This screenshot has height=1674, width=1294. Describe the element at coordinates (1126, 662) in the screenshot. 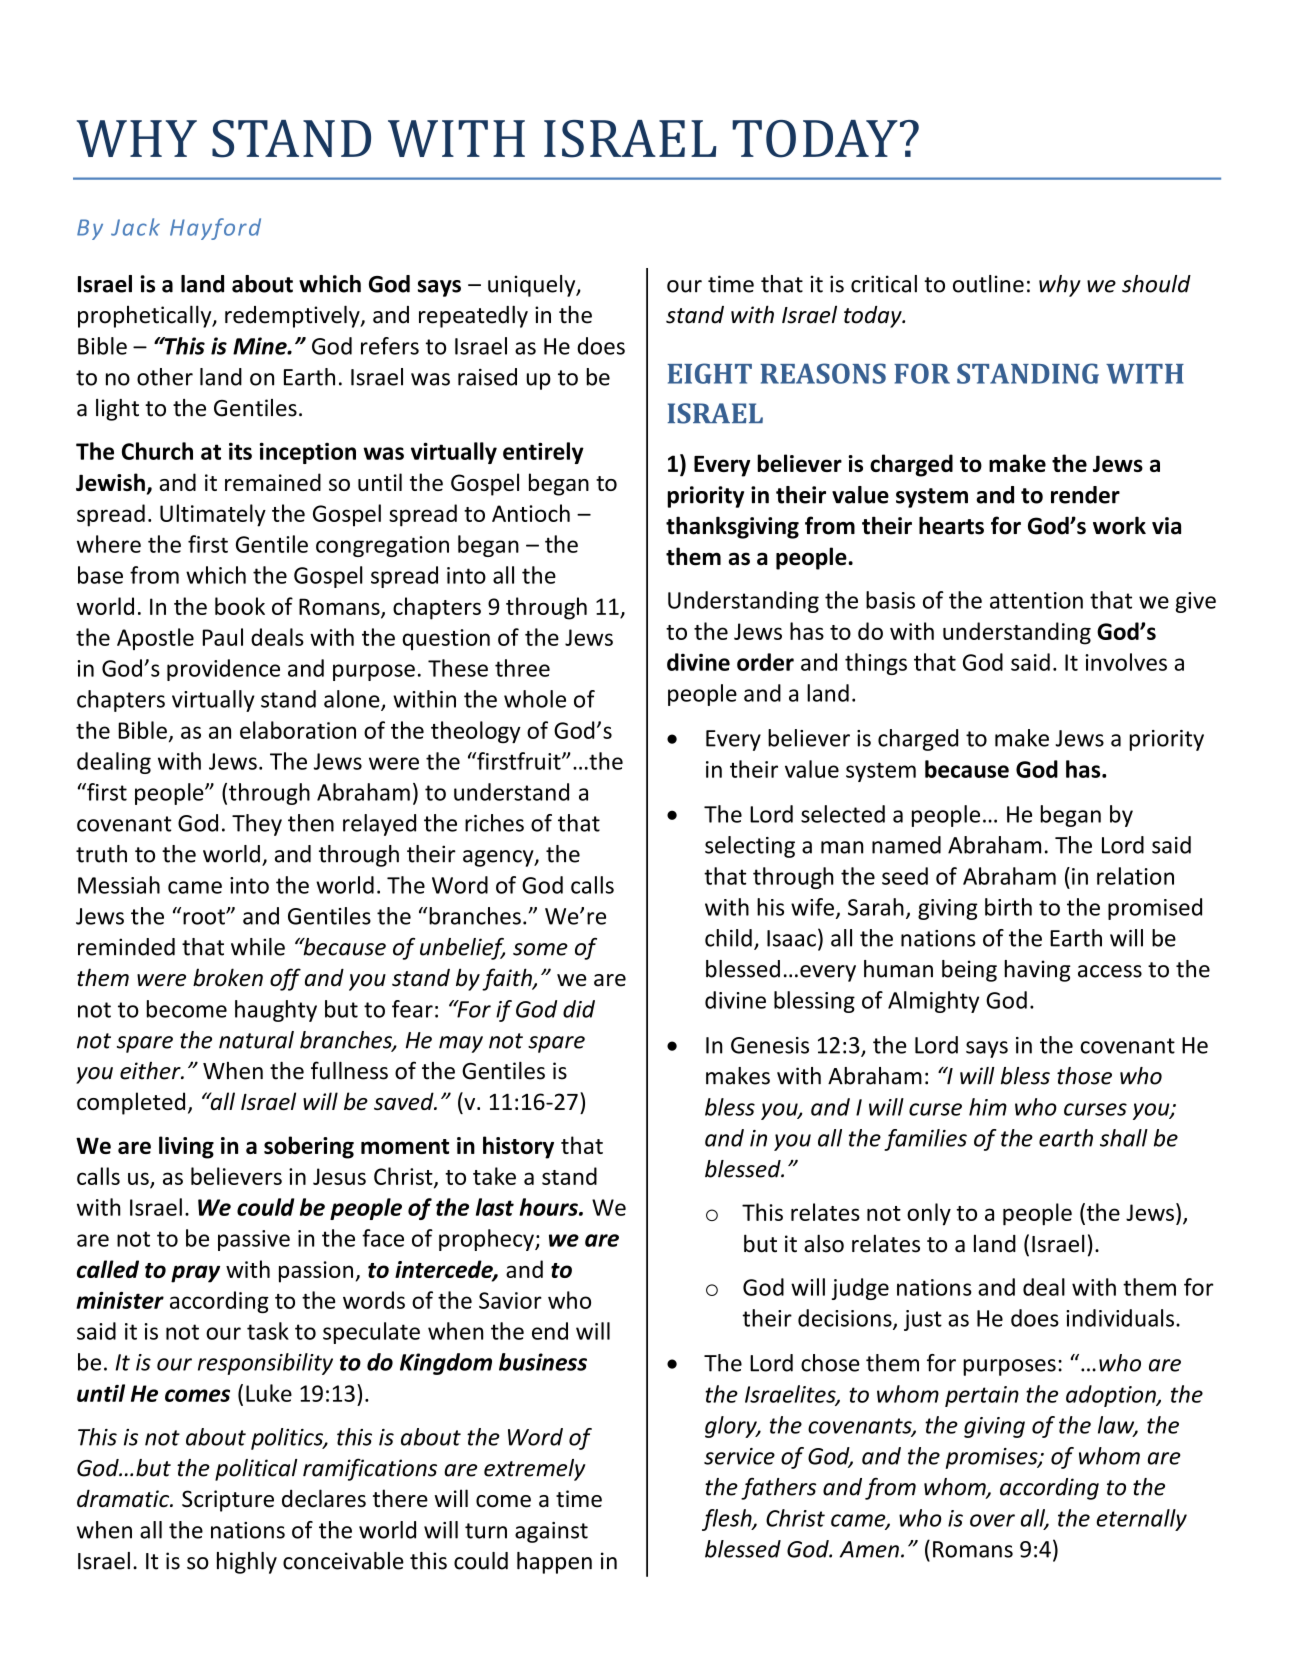

I see `involves` at that location.
